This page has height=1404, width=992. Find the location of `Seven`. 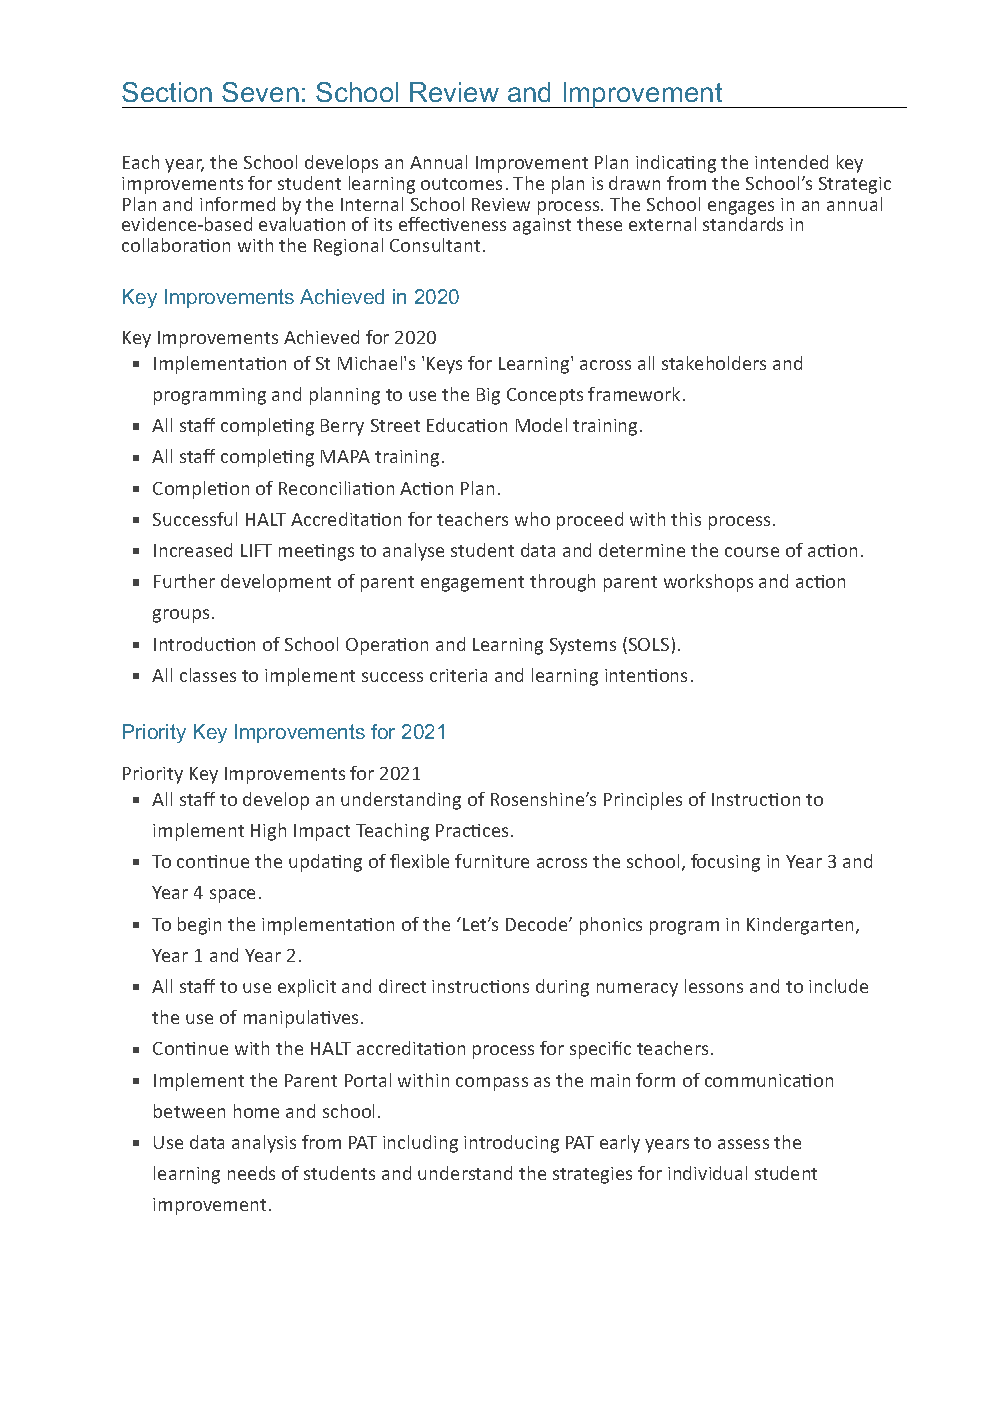

Seven is located at coordinates (260, 92).
